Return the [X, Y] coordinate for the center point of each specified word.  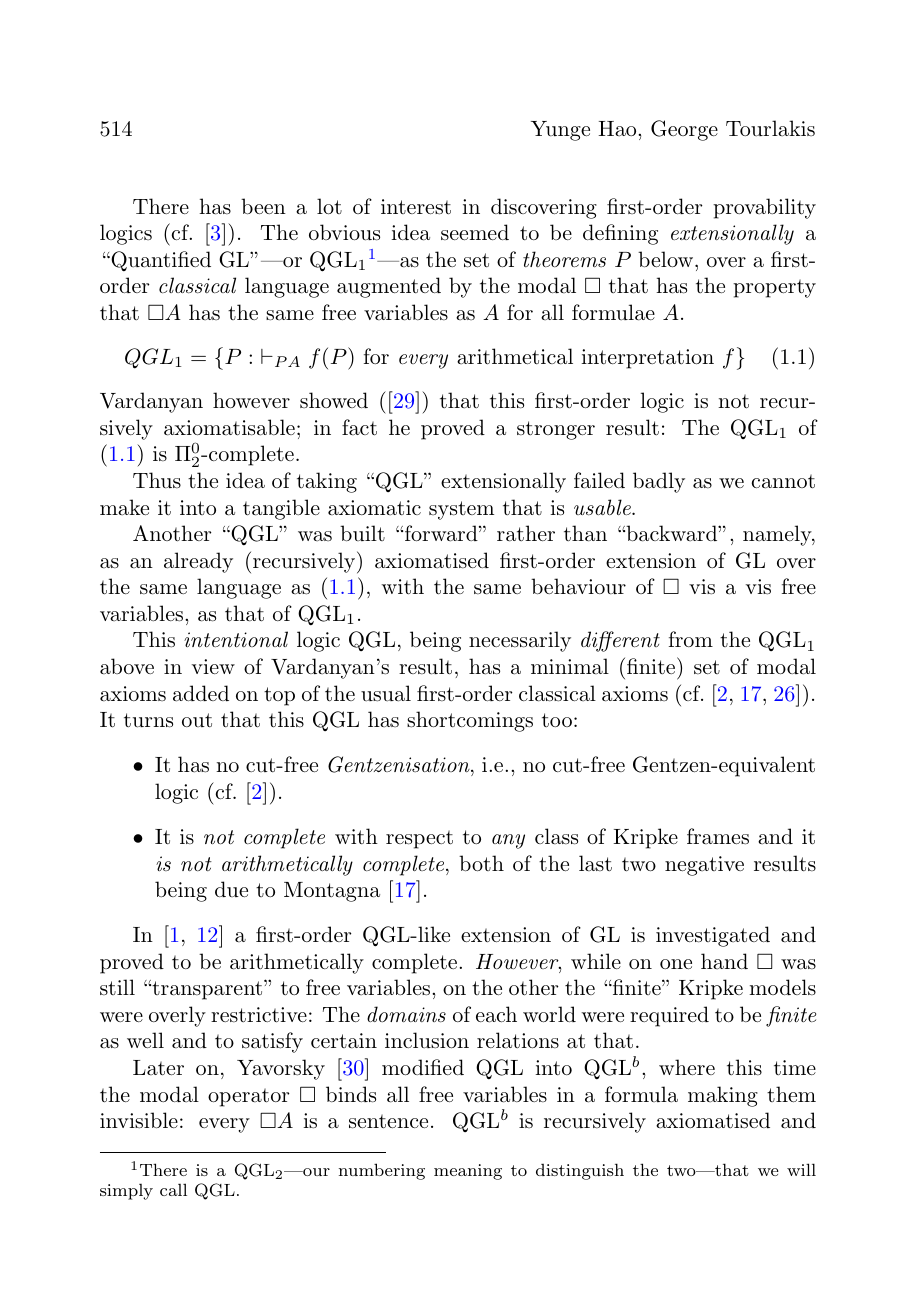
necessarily [520, 641]
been [263, 206]
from [691, 639]
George [684, 130]
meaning [468, 1172]
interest [416, 207]
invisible [139, 1120]
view [213, 666]
